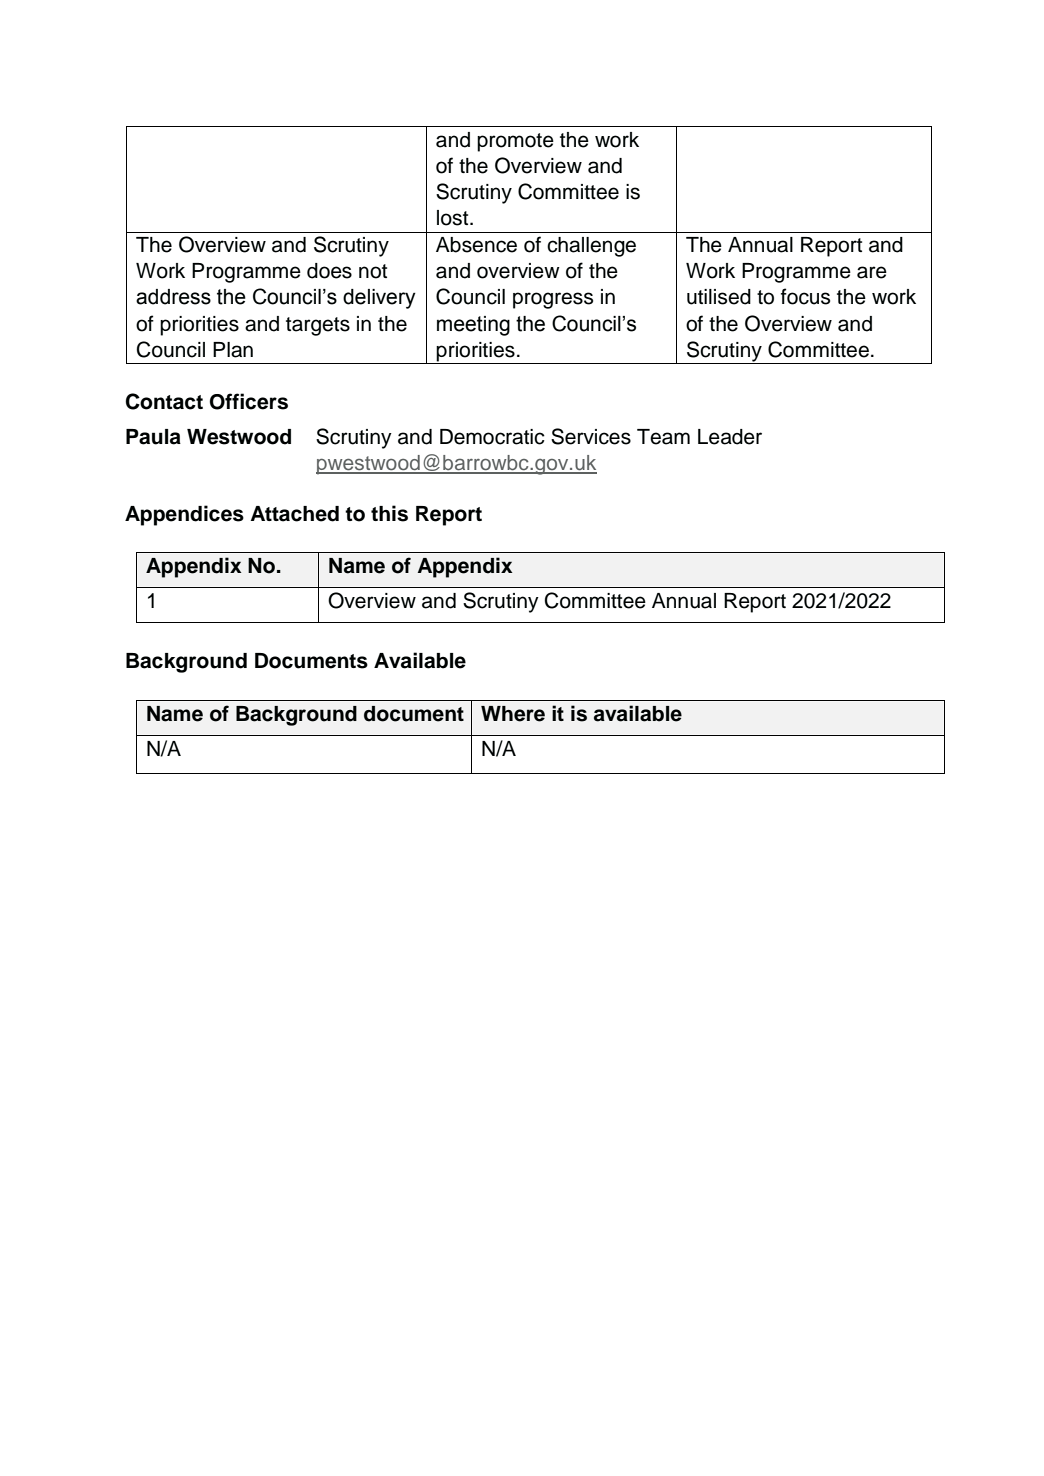 The height and width of the page is (1476, 1044). I want to click on promote, so click(515, 142).
